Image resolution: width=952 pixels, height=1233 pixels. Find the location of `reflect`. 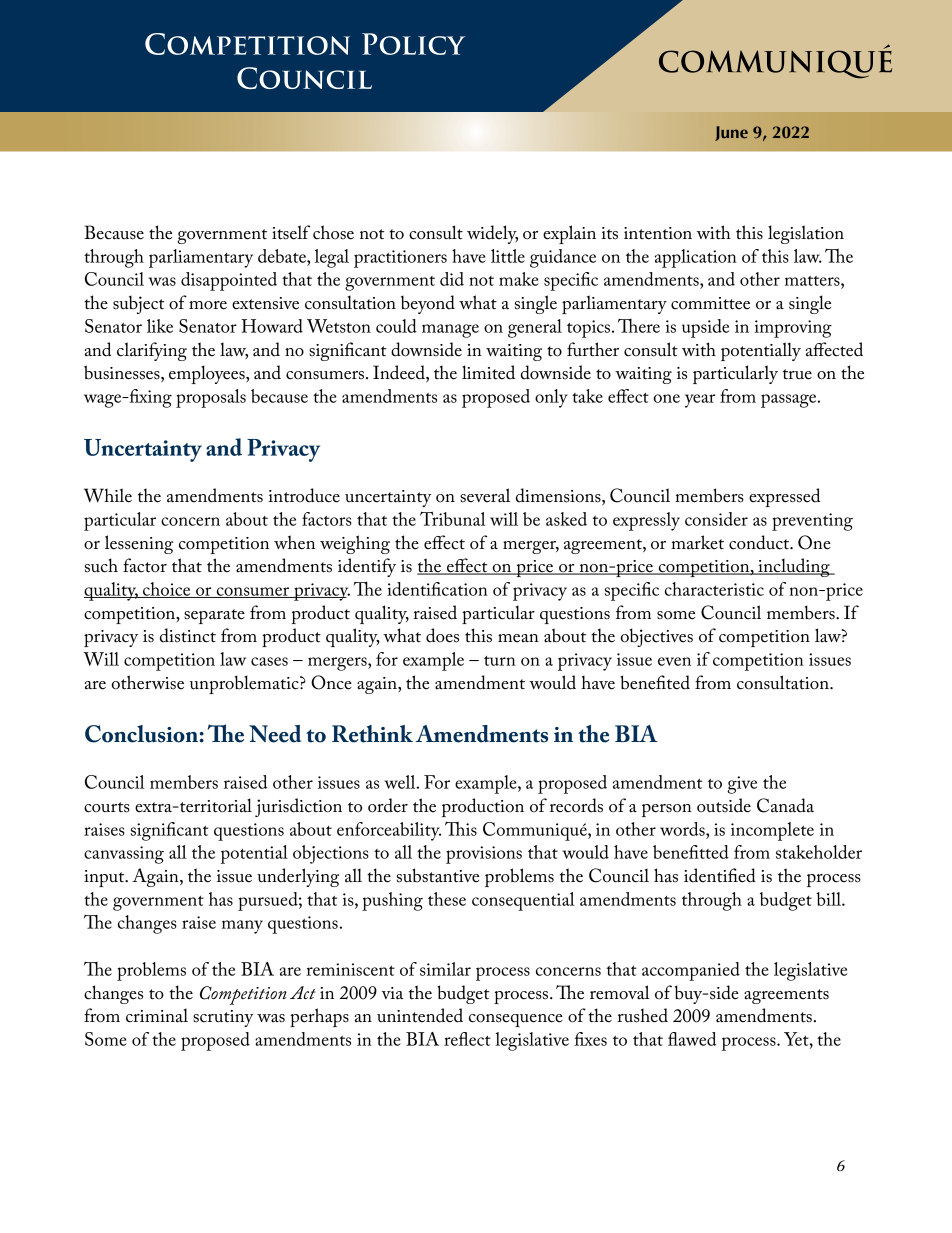

reflect is located at coordinates (467, 1039).
